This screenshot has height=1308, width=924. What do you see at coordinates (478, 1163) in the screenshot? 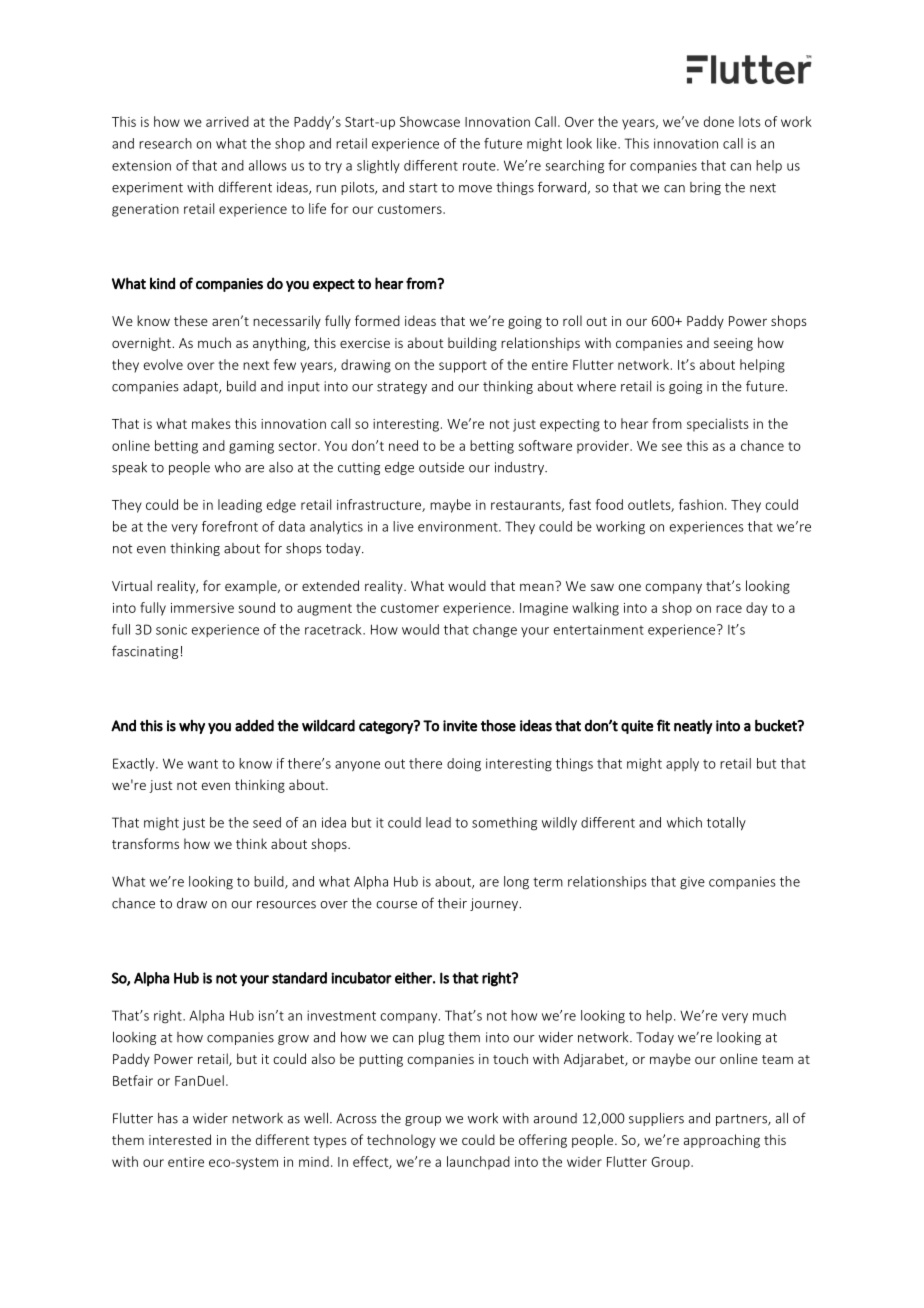
I see `launchpad` at bounding box center [478, 1163].
